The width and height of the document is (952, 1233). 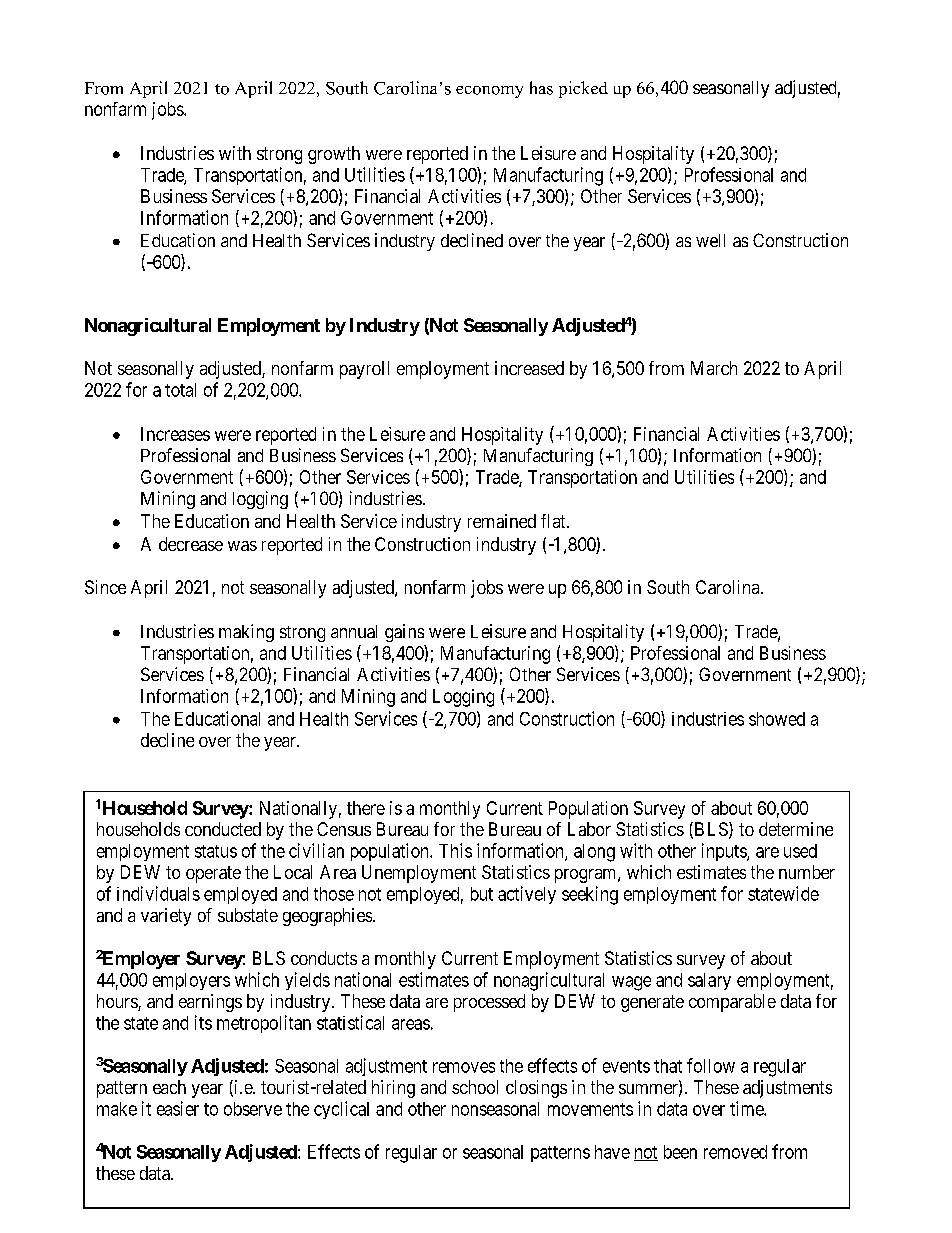 I want to click on school, so click(x=475, y=1087).
